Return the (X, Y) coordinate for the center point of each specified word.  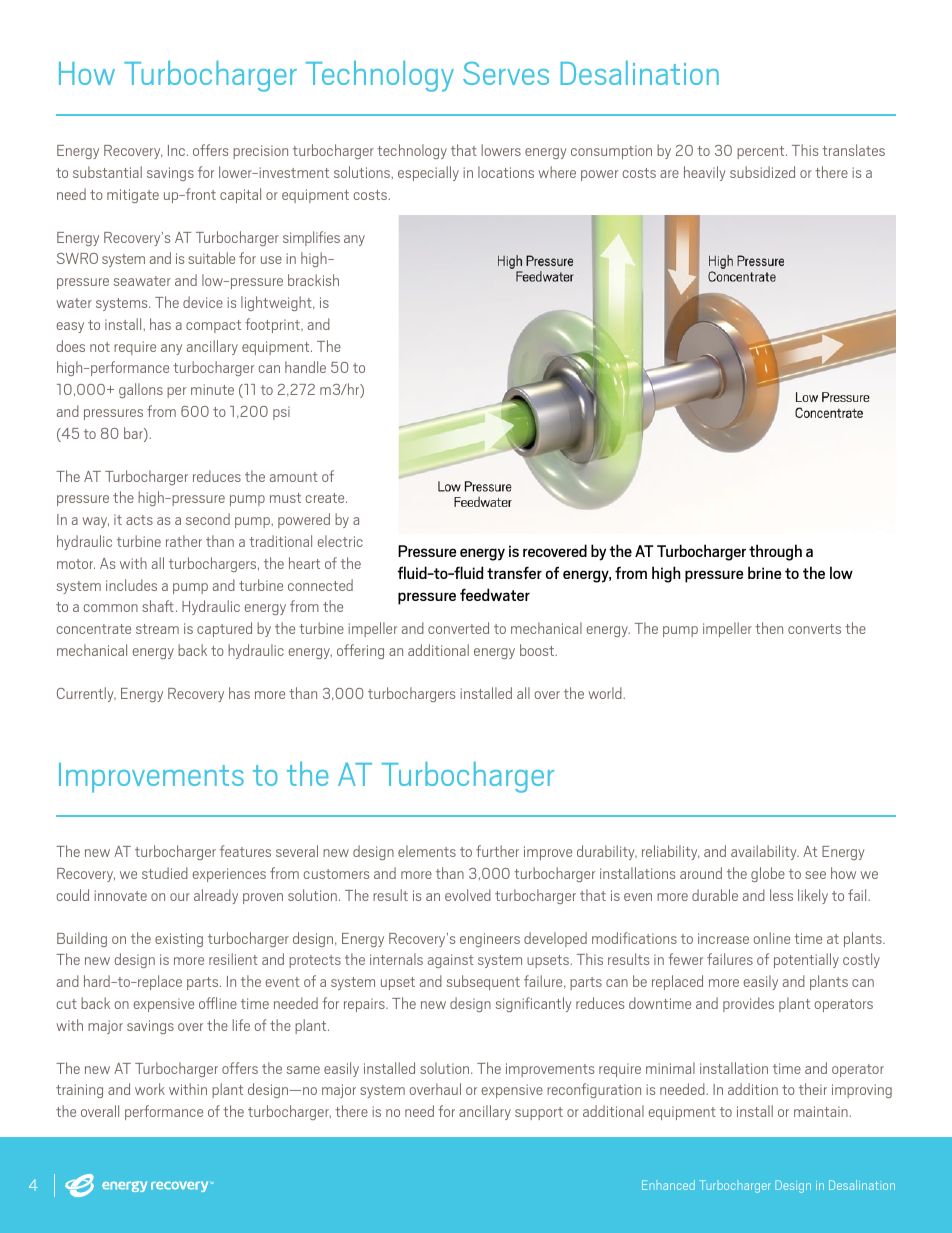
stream (157, 629)
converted (458, 628)
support (539, 1113)
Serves (506, 73)
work (150, 1089)
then (769, 628)
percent (762, 152)
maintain (822, 1111)
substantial (107, 172)
